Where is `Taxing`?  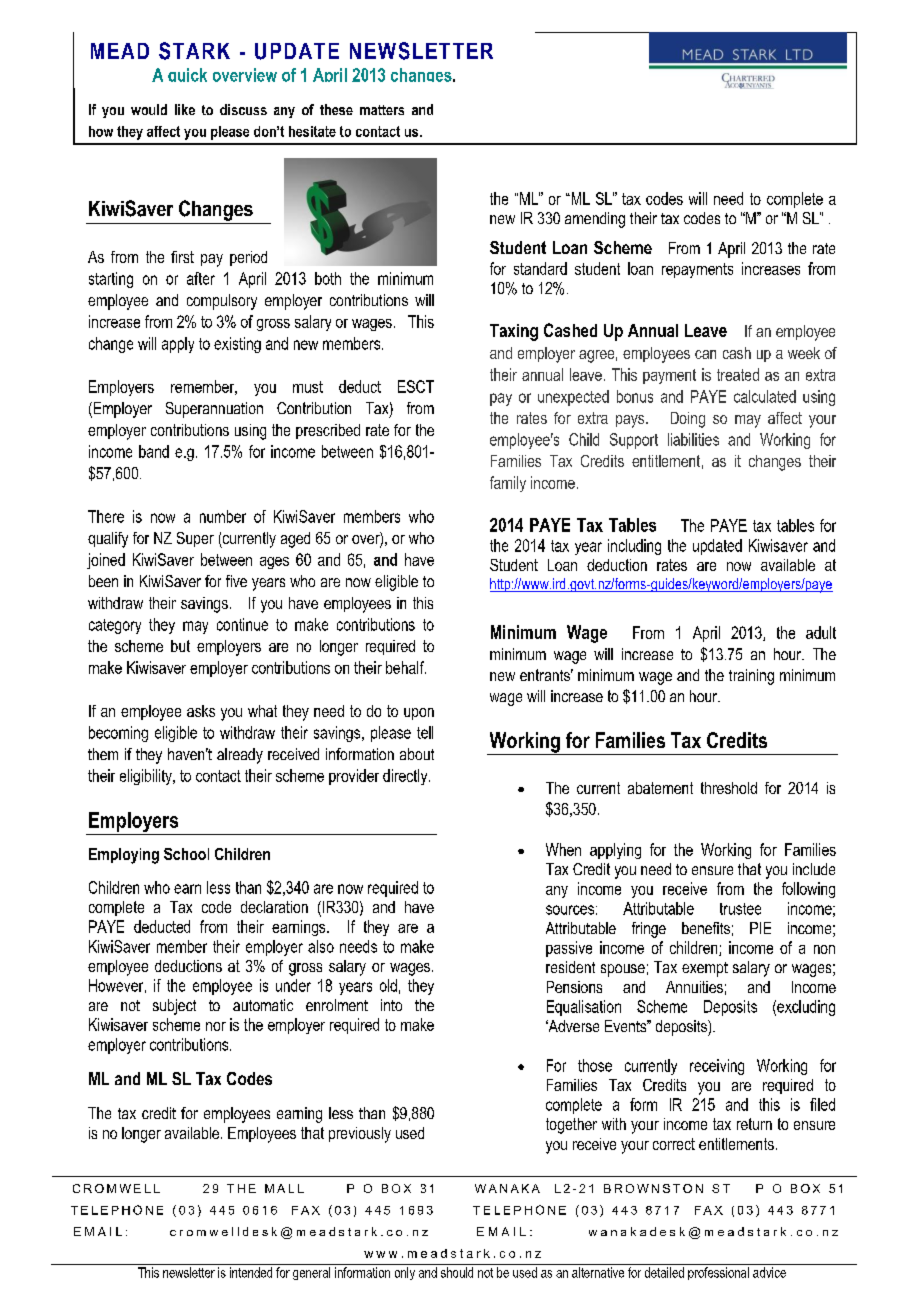
Taxing is located at coordinates (514, 332).
